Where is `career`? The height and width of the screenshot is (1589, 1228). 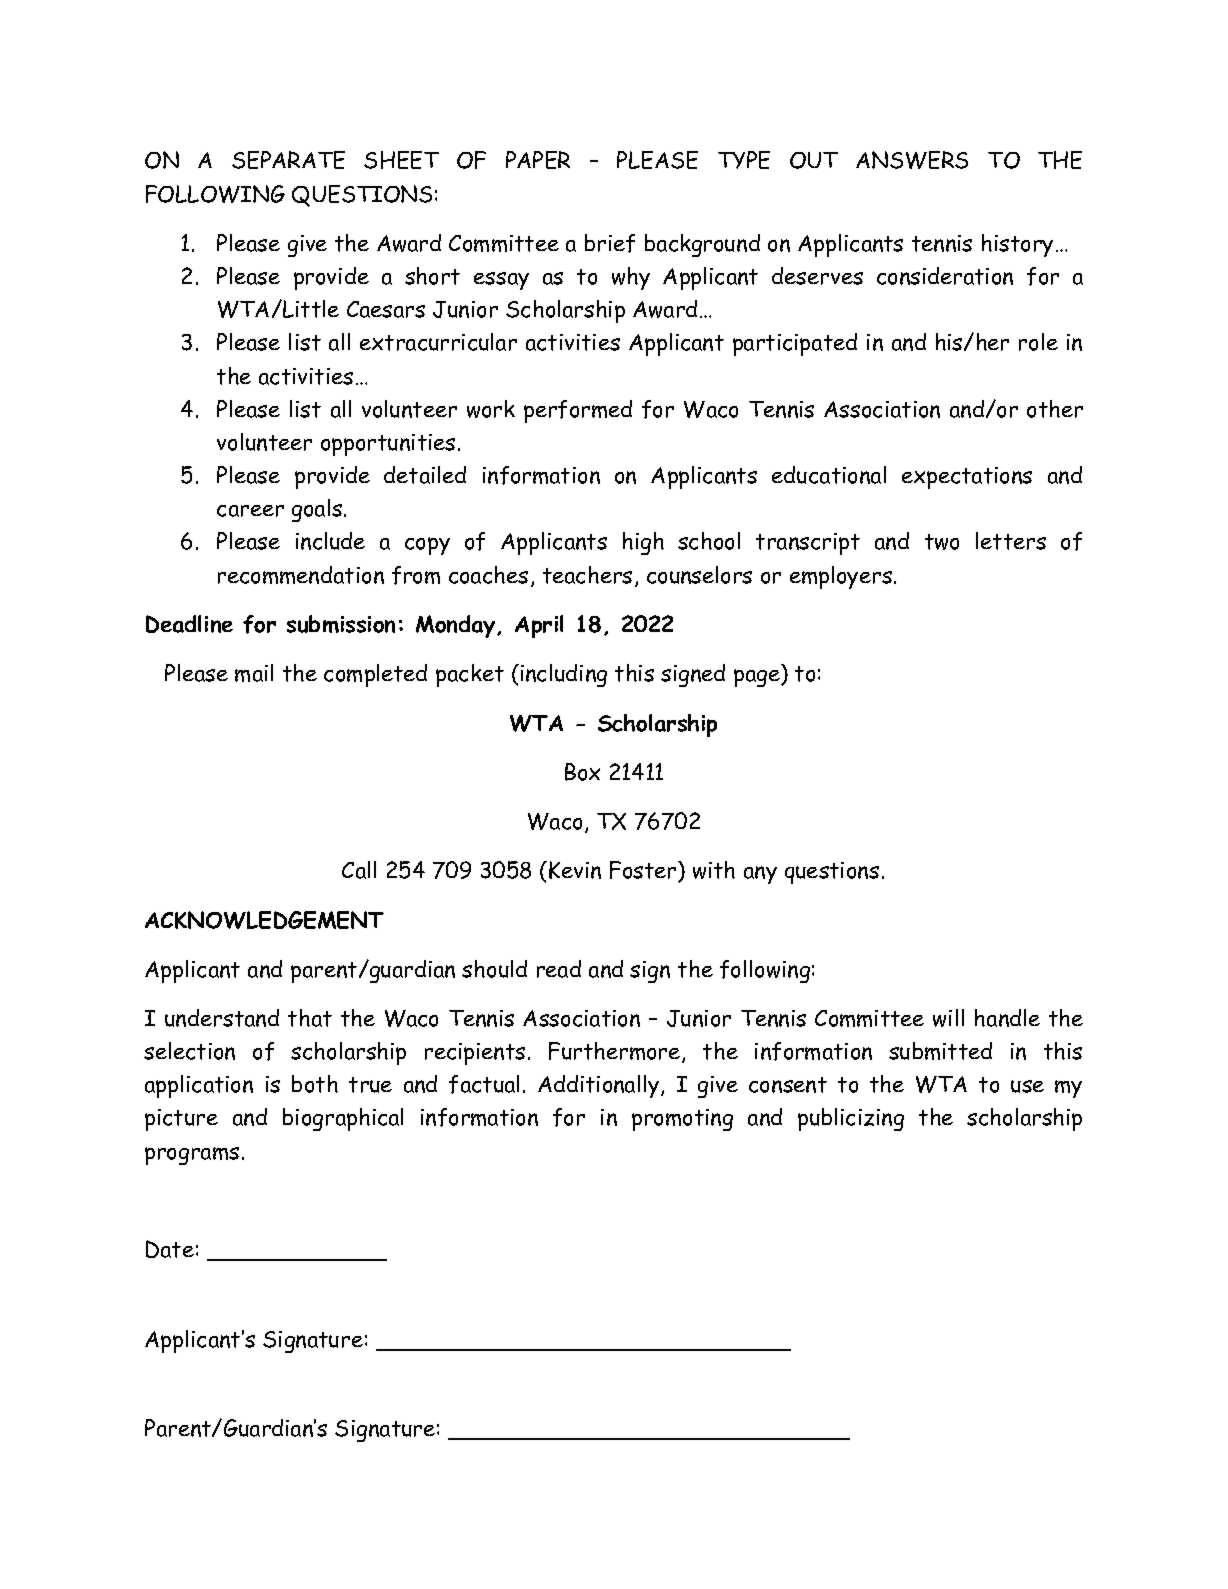
career is located at coordinates (250, 511).
